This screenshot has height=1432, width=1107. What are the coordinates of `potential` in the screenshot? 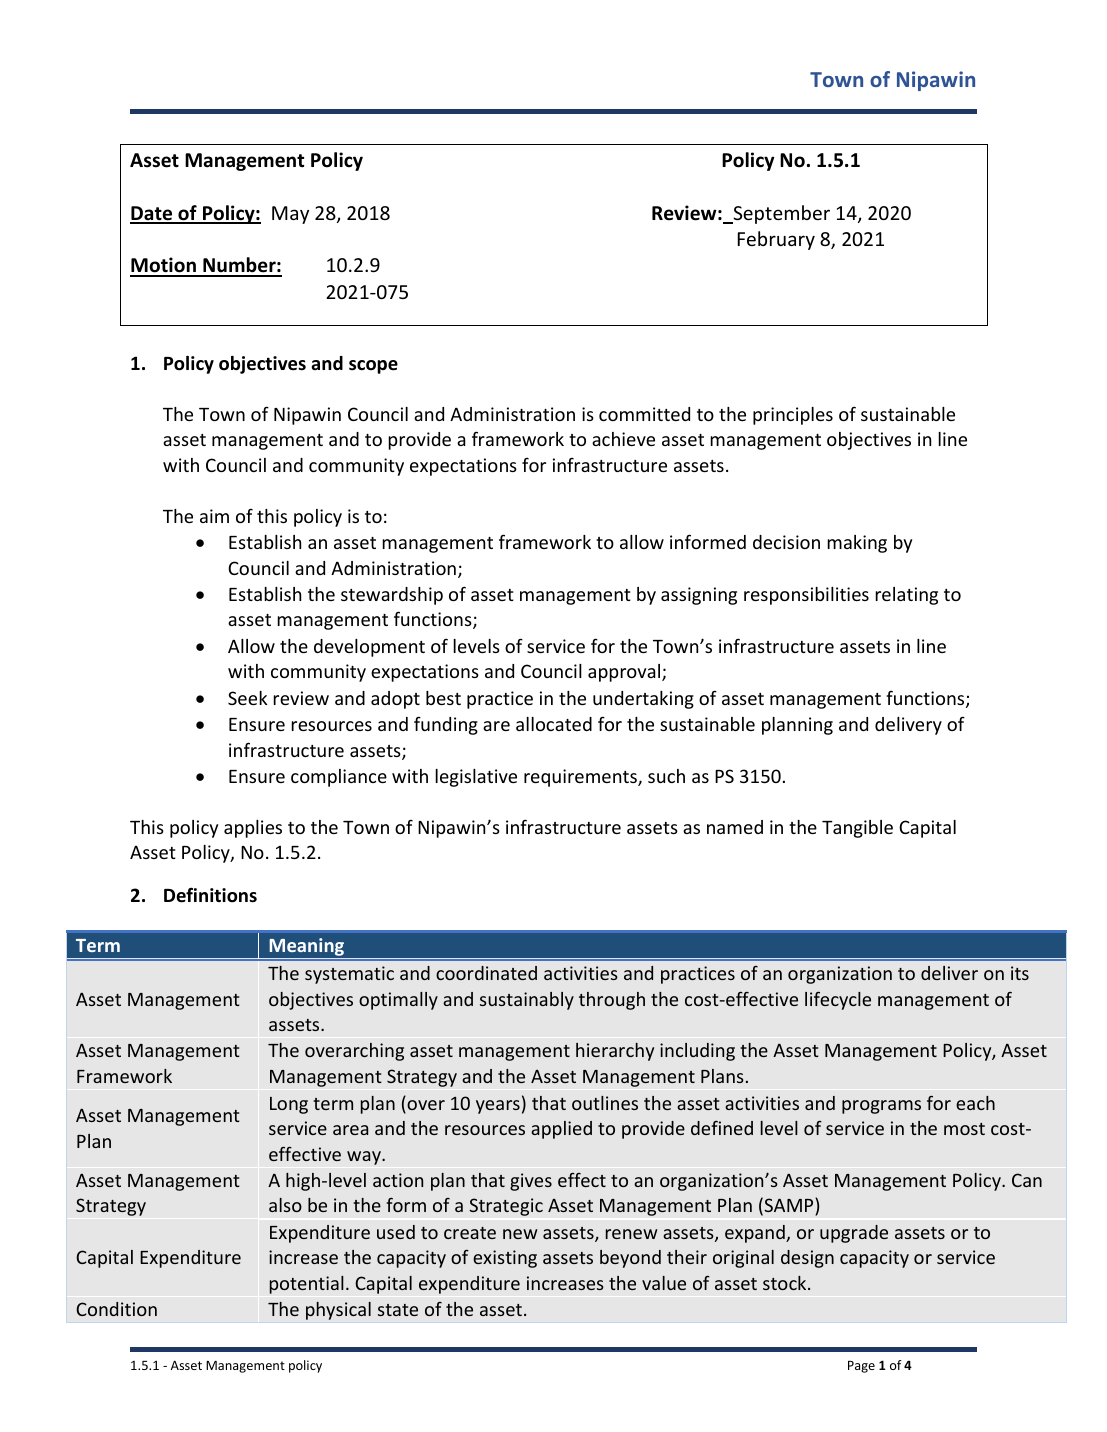 It's located at (307, 1285).
